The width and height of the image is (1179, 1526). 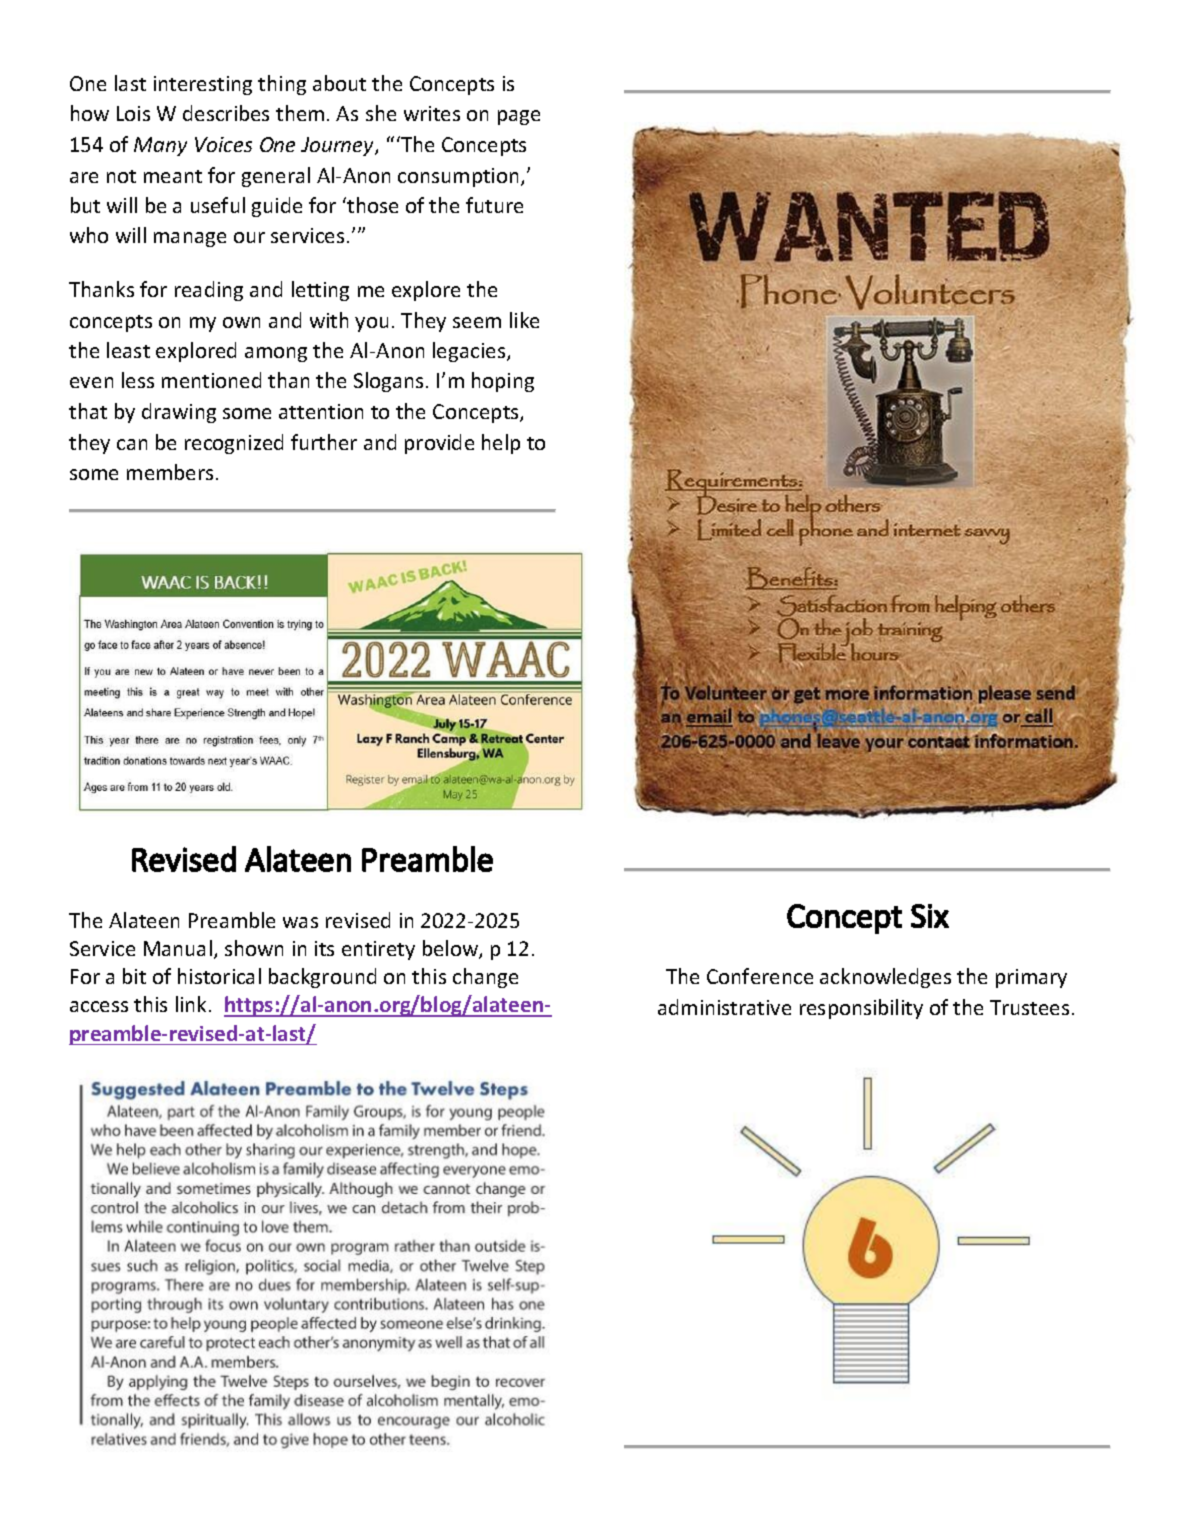 I want to click on like, so click(x=524, y=320).
